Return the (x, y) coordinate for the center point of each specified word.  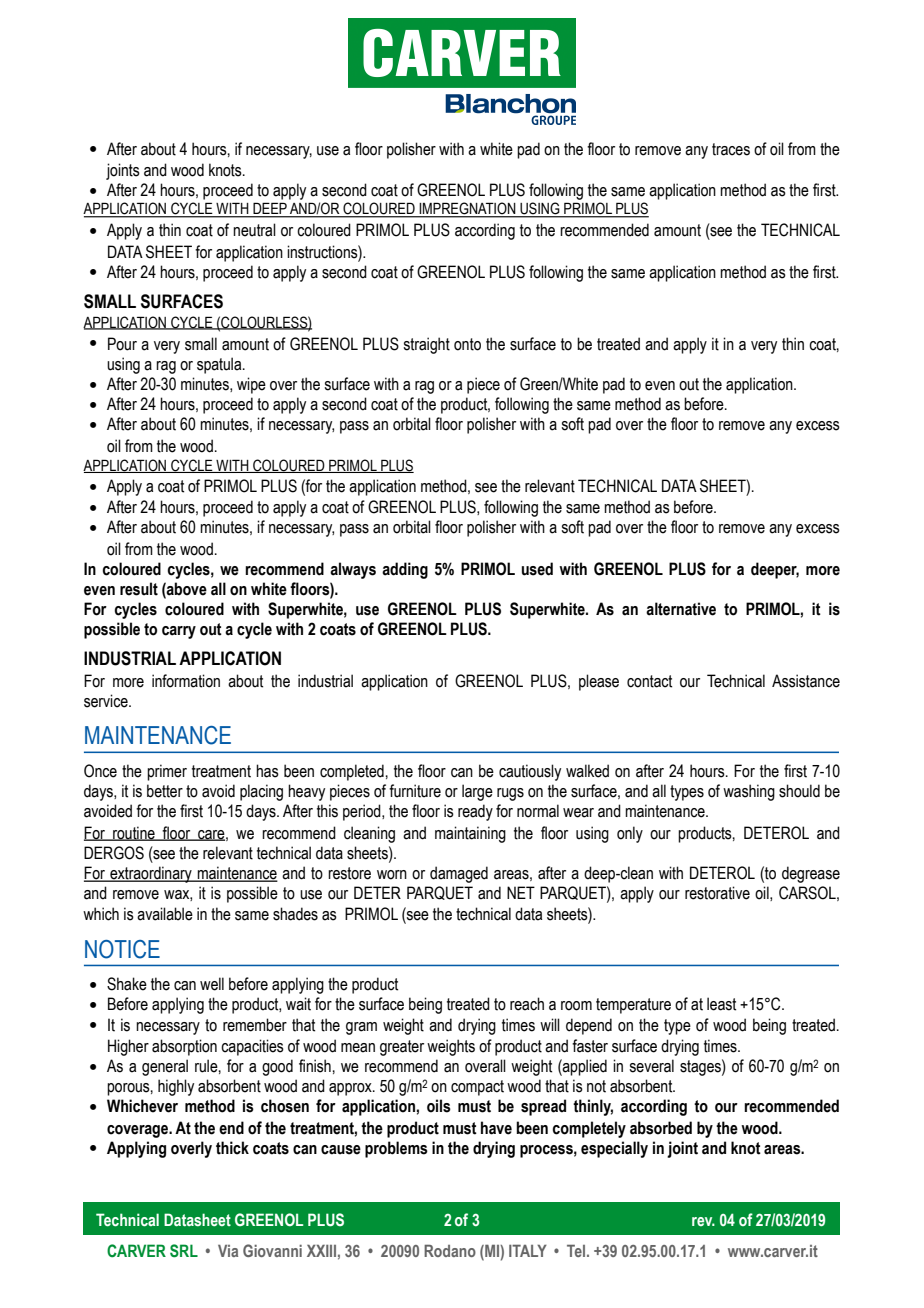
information (186, 681)
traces (731, 149)
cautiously (530, 772)
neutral (254, 230)
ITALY (528, 1250)
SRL (184, 1251)
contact (649, 681)
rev (703, 1221)
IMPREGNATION (468, 209)
